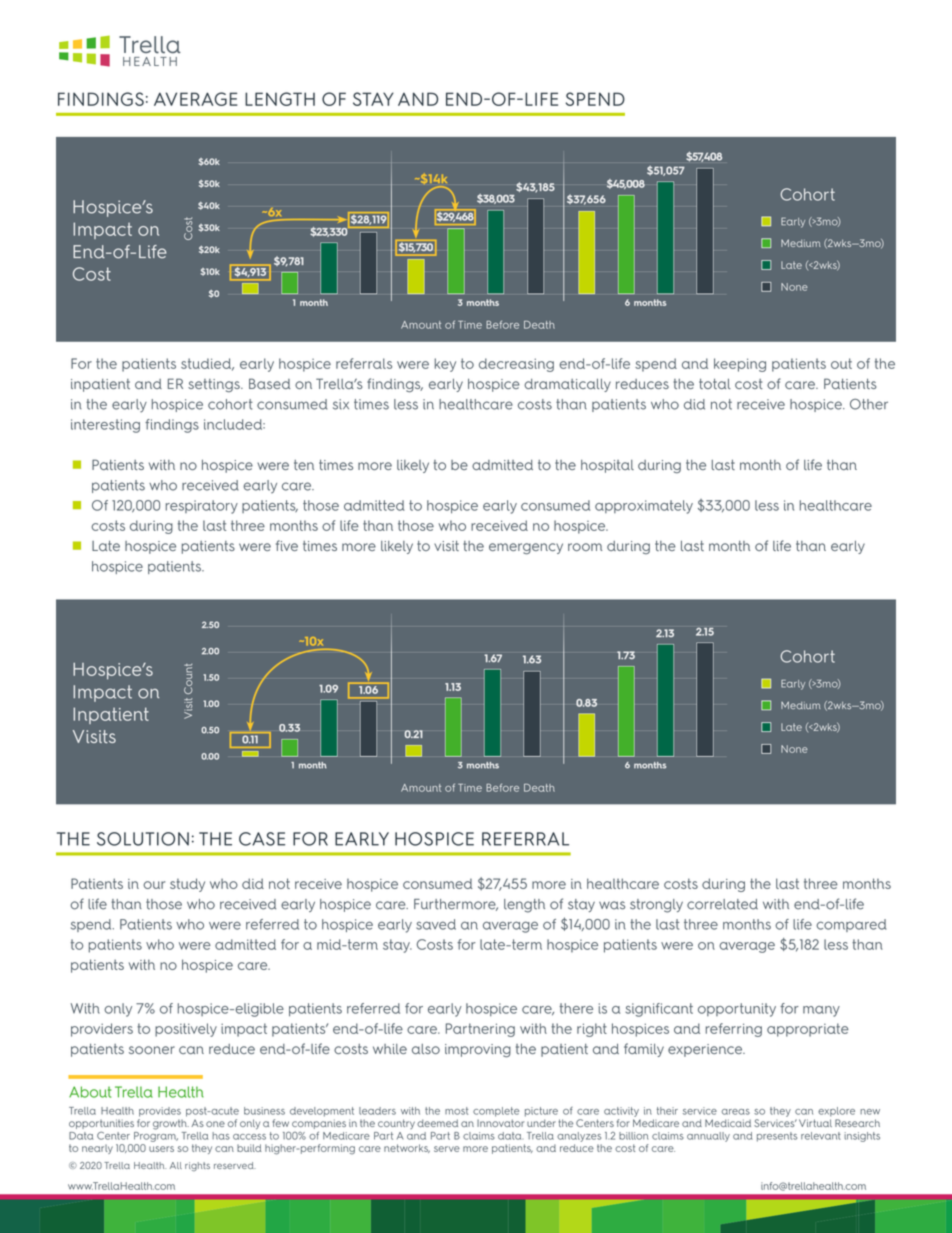 The width and height of the screenshot is (952, 1233). I want to click on key, so click(445, 365).
